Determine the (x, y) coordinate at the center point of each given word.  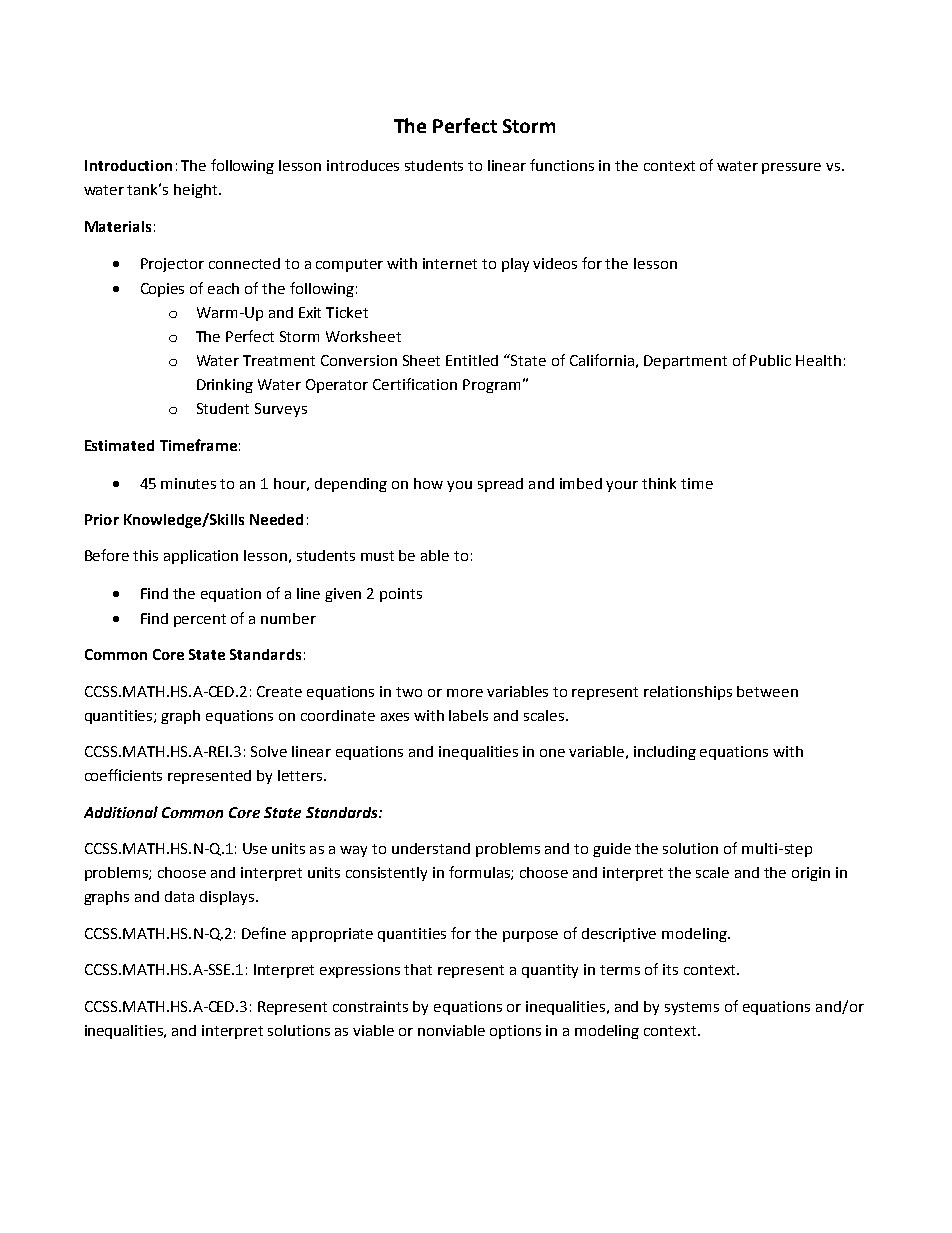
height (197, 191)
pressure (791, 168)
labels (468, 715)
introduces (363, 165)
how (428, 483)
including (665, 753)
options (515, 1032)
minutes (188, 483)
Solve (269, 751)
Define (264, 933)
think (659, 483)
